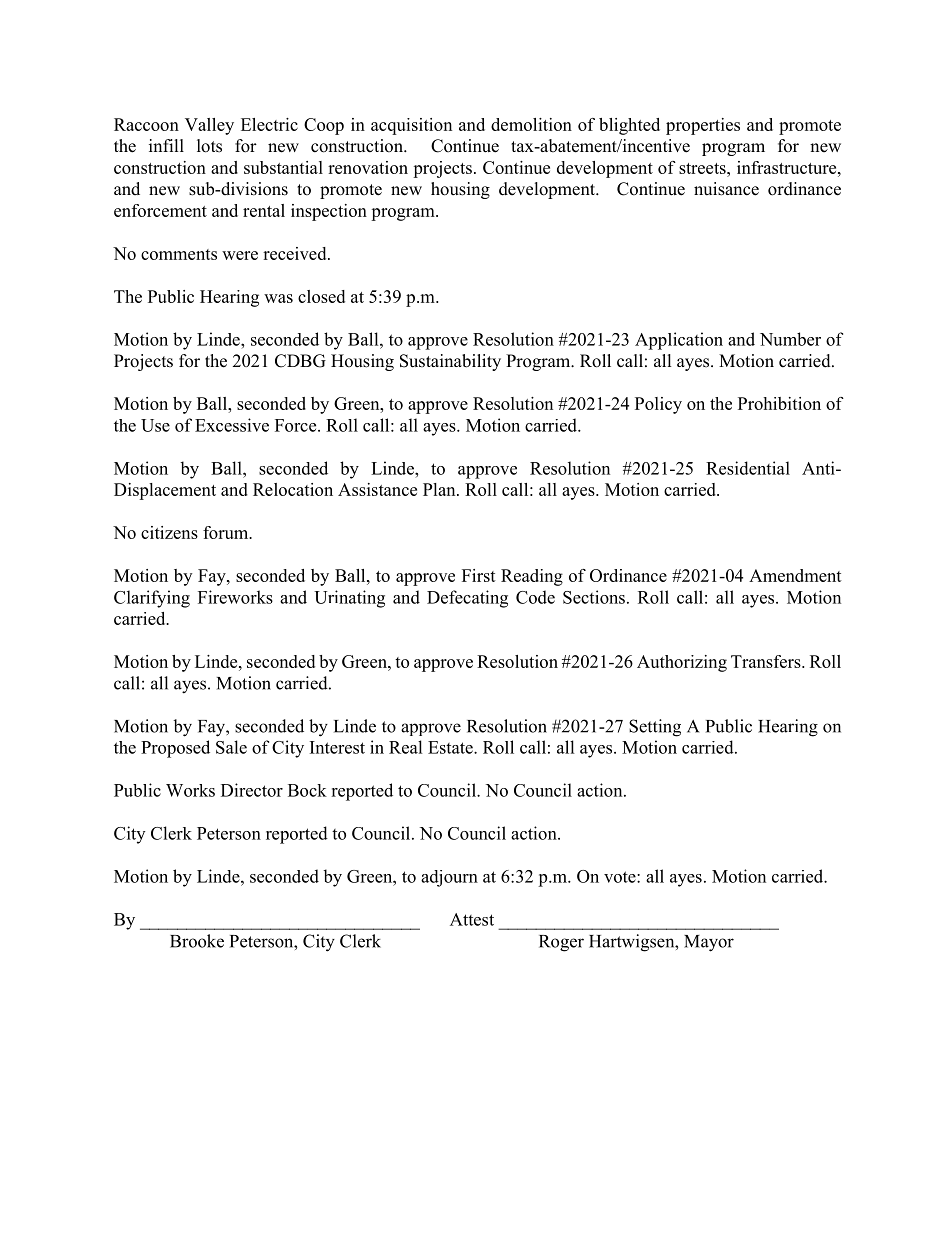  What do you see at coordinates (467, 599) in the image?
I see `Defecating` at bounding box center [467, 599].
